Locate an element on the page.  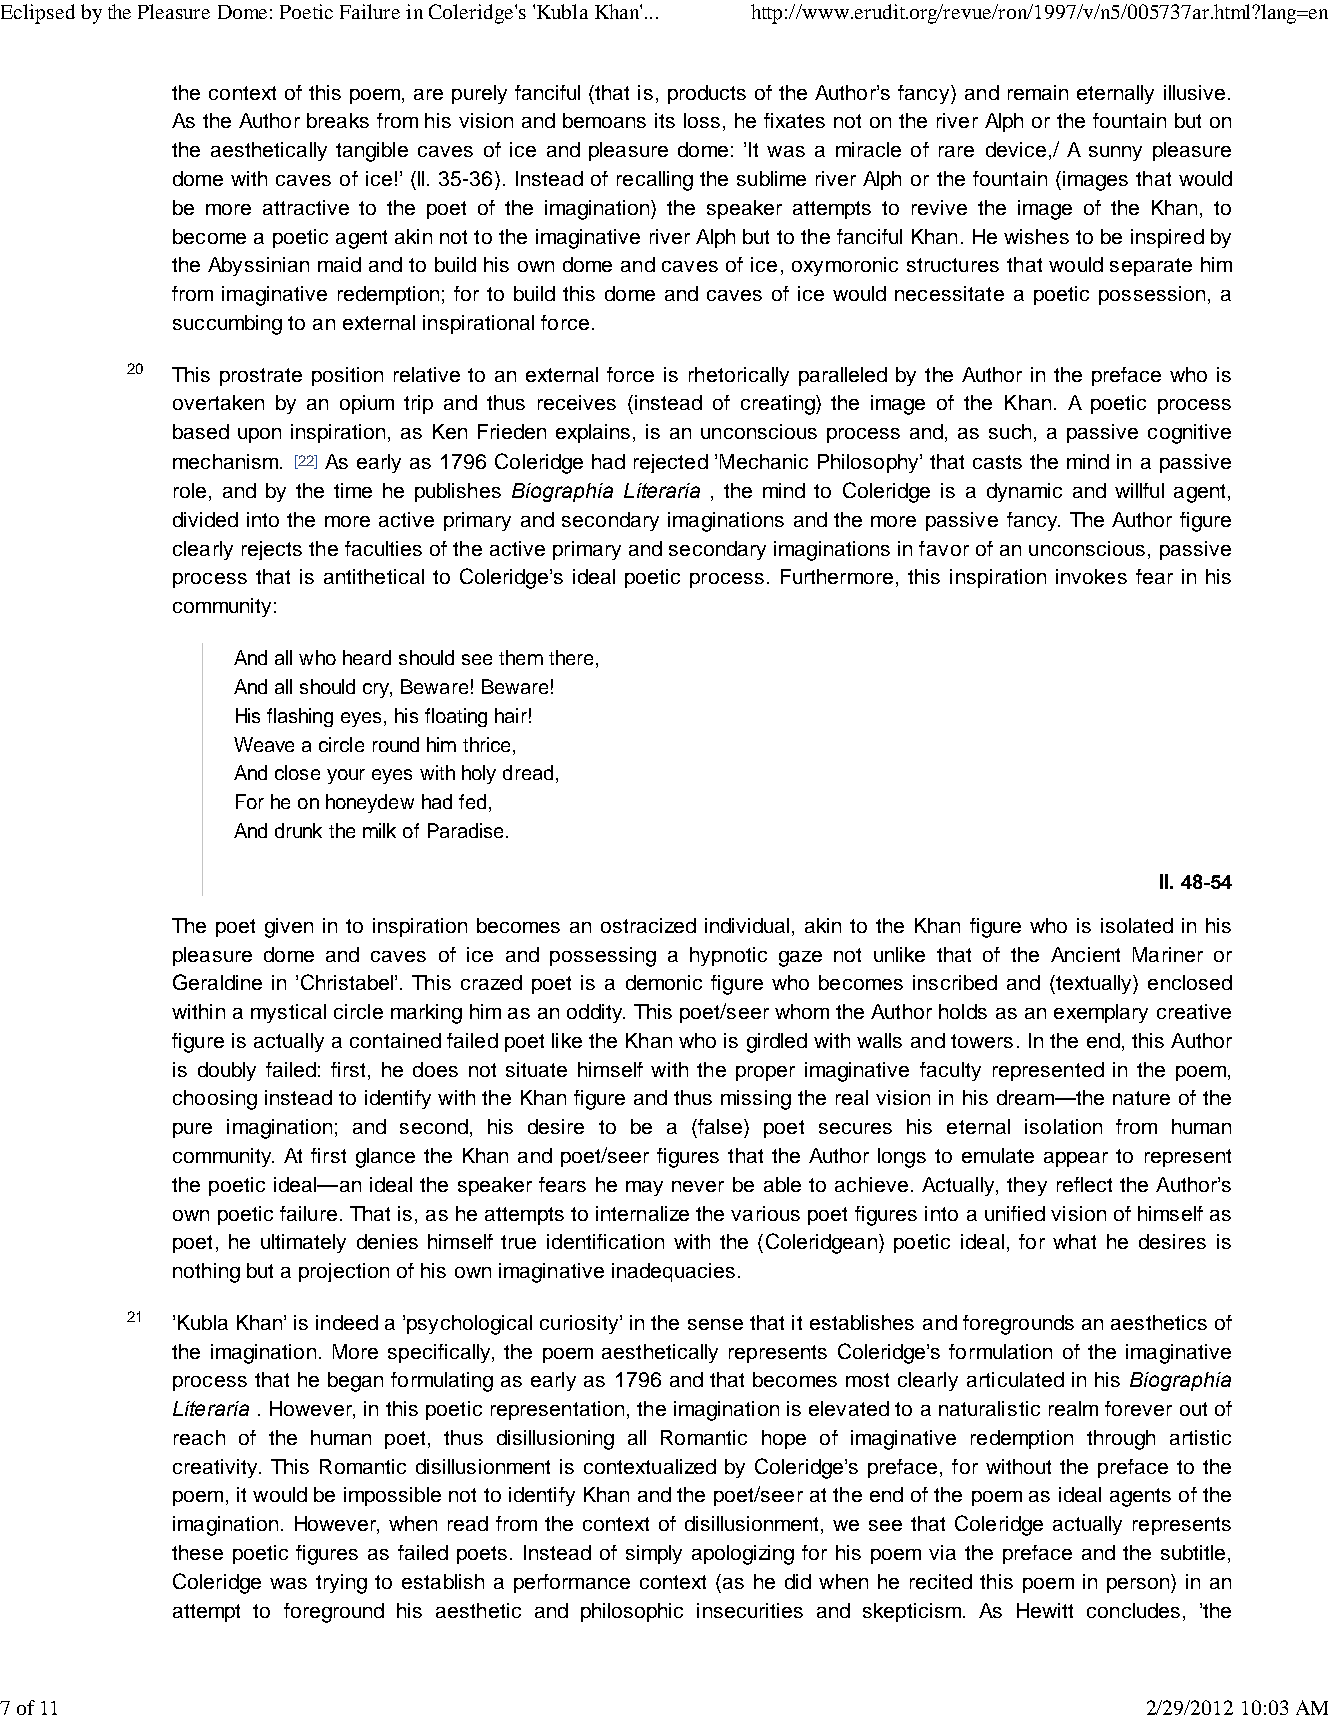
overtaken is located at coordinates (218, 402).
